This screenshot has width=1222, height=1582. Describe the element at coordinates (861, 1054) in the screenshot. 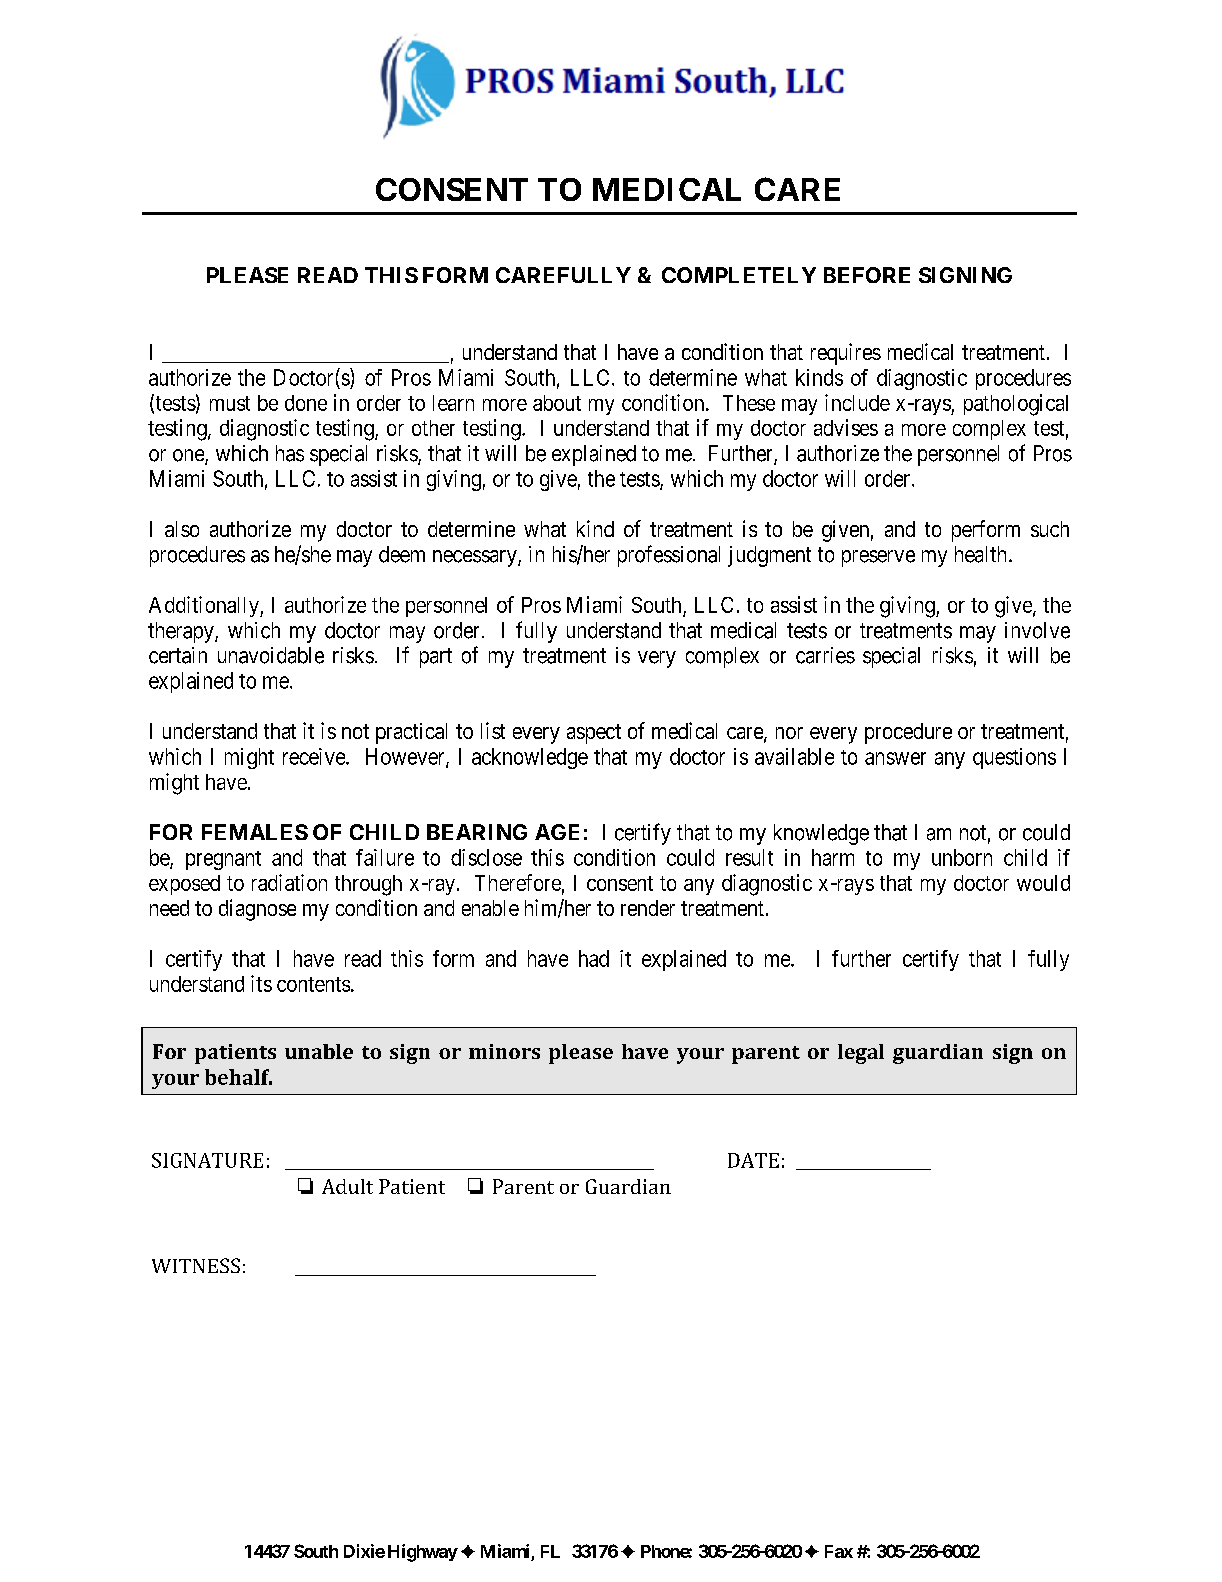

I see `legal` at that location.
